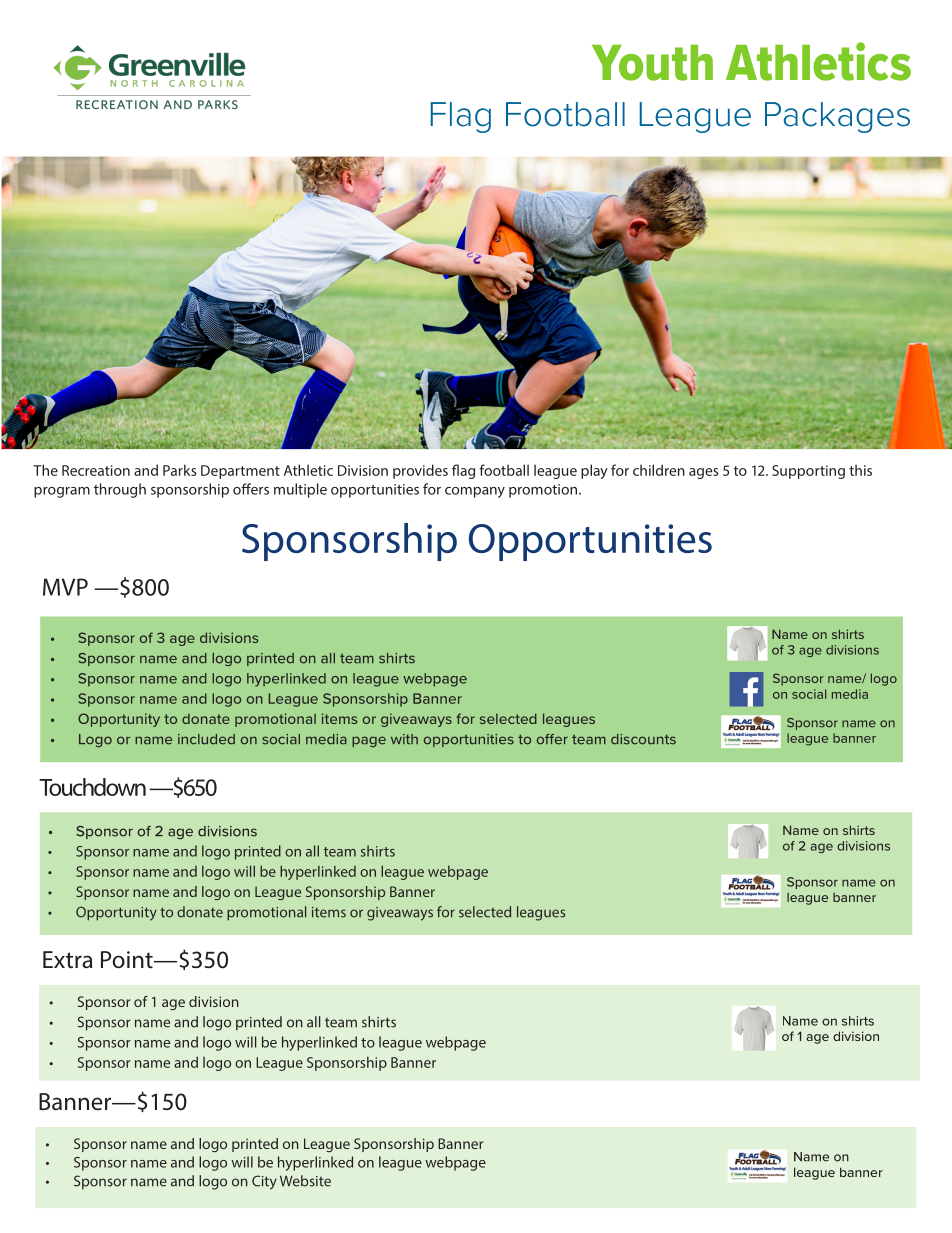 The width and height of the image is (952, 1233). What do you see at coordinates (264, 1182) in the image?
I see `City` at bounding box center [264, 1182].
